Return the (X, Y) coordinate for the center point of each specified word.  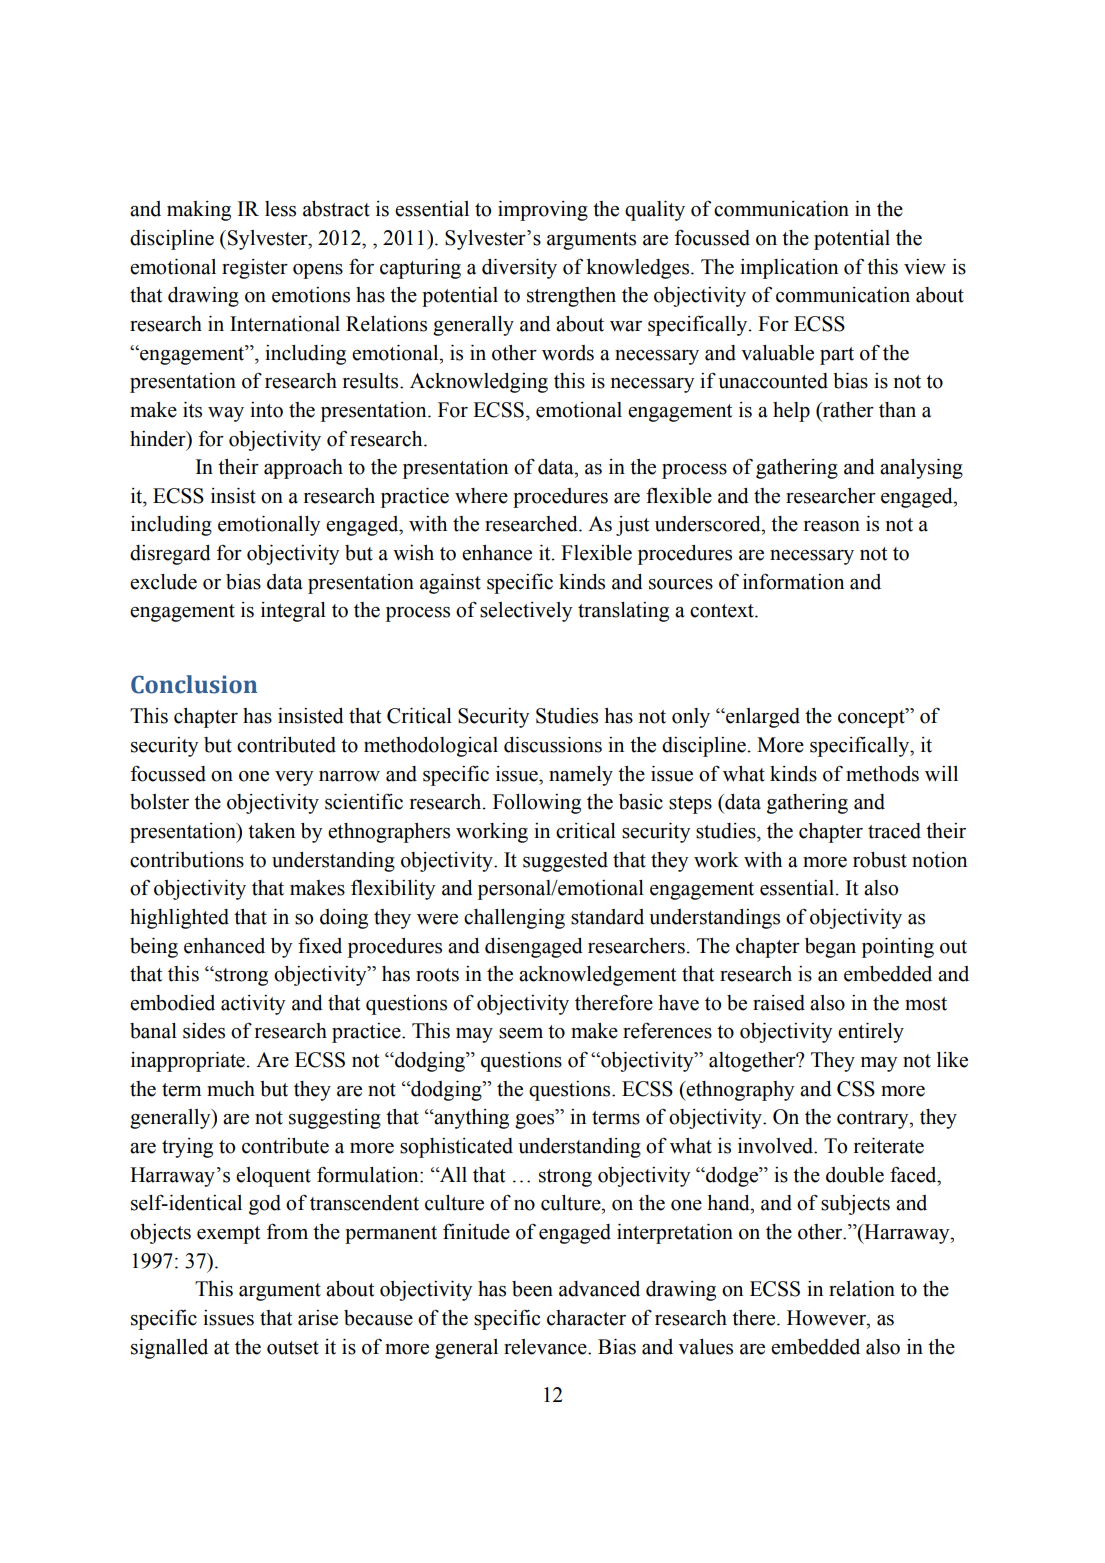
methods (882, 774)
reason (832, 526)
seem (521, 1033)
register (255, 269)
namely (581, 776)
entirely (871, 1033)
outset (293, 1348)
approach (303, 469)
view (925, 267)
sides (204, 1031)
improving (543, 211)
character (586, 1318)
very (294, 778)
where (481, 496)
